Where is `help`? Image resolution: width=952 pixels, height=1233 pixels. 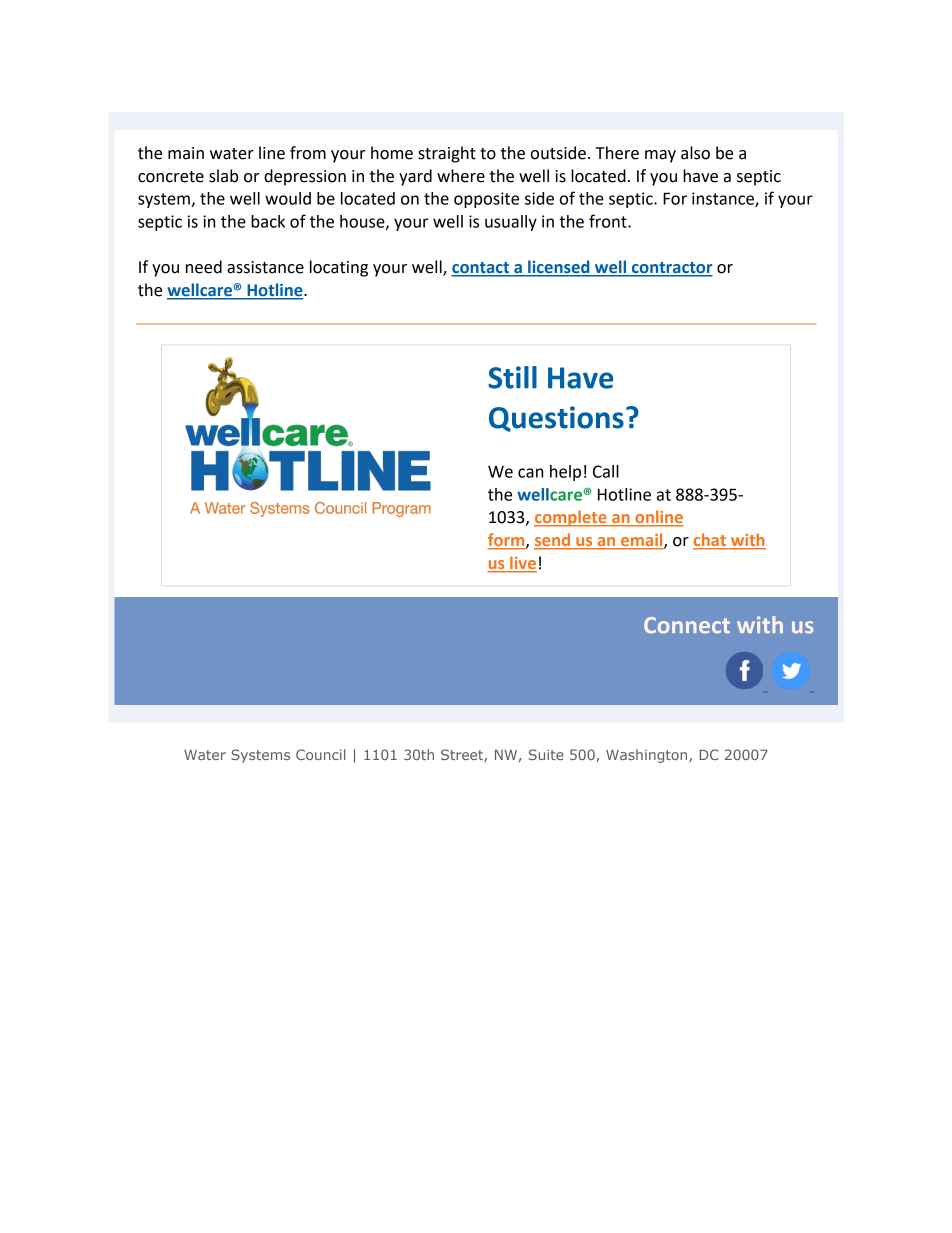
help is located at coordinates (565, 473).
